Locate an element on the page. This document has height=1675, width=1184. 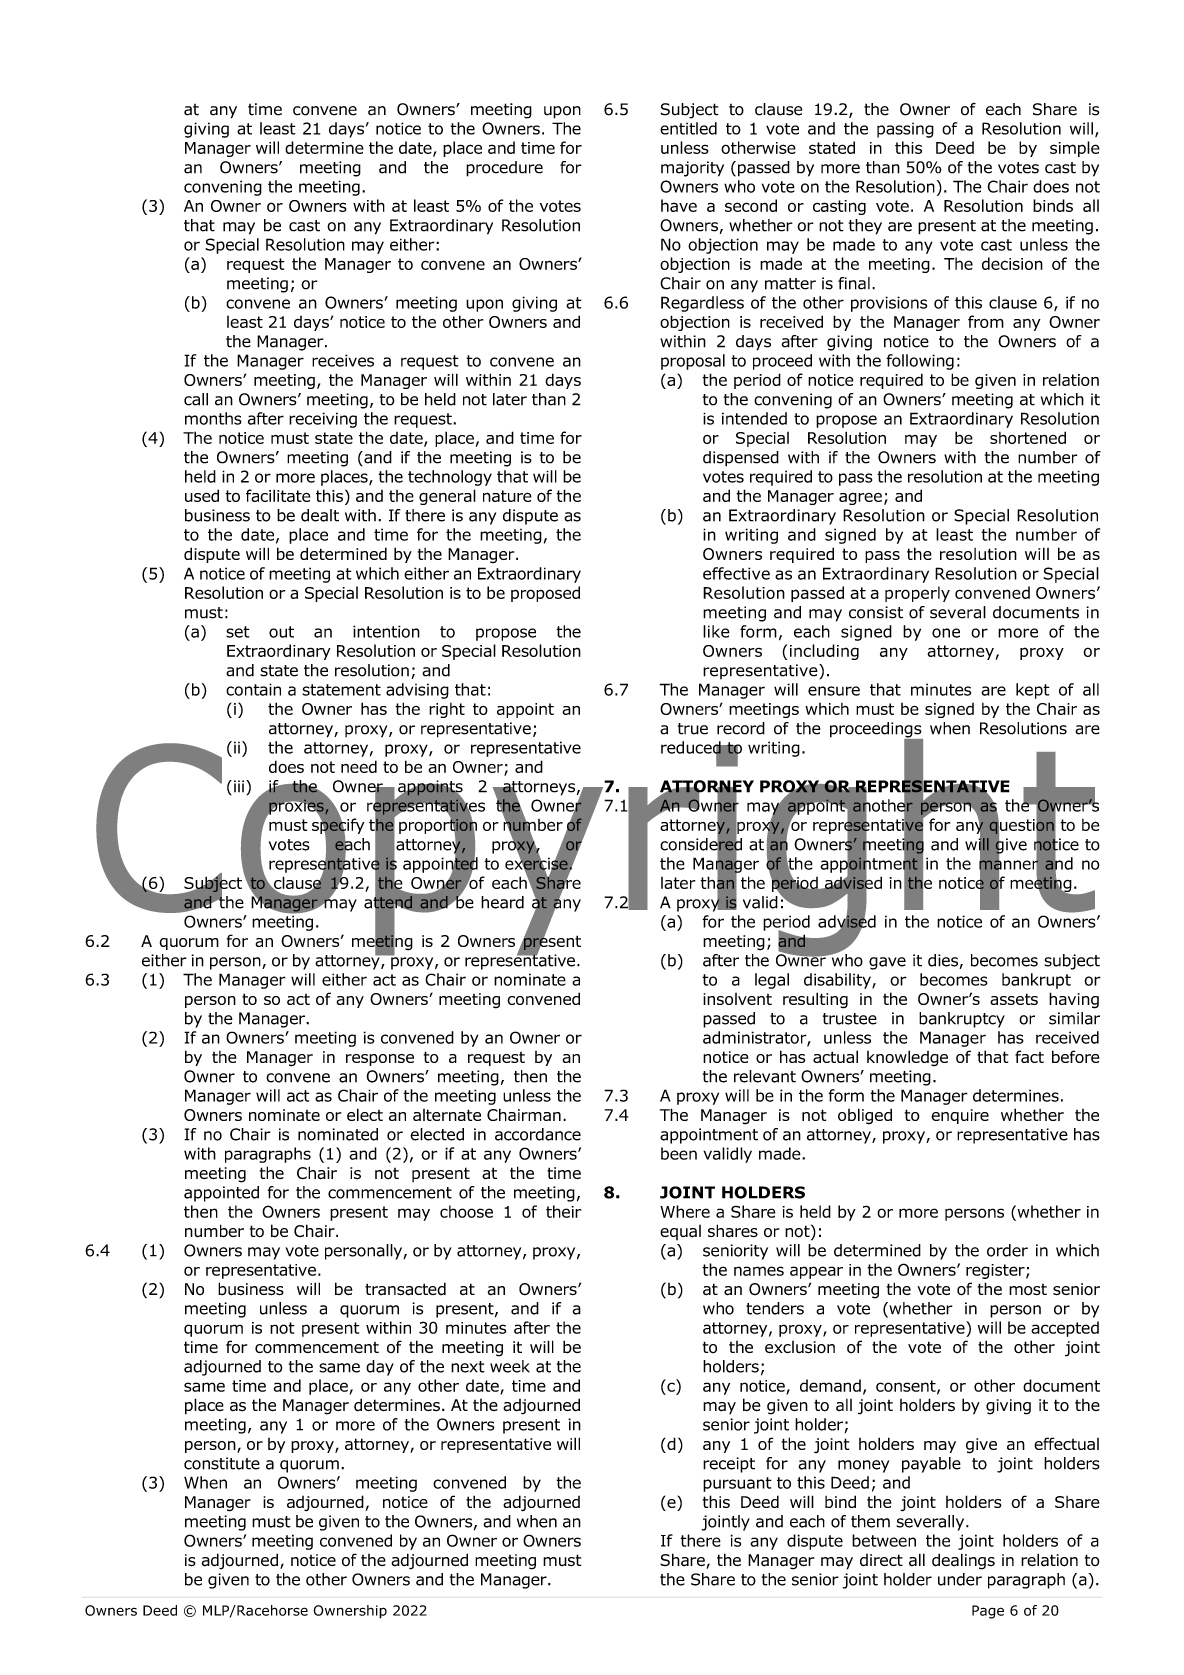
enquire is located at coordinates (960, 1116).
